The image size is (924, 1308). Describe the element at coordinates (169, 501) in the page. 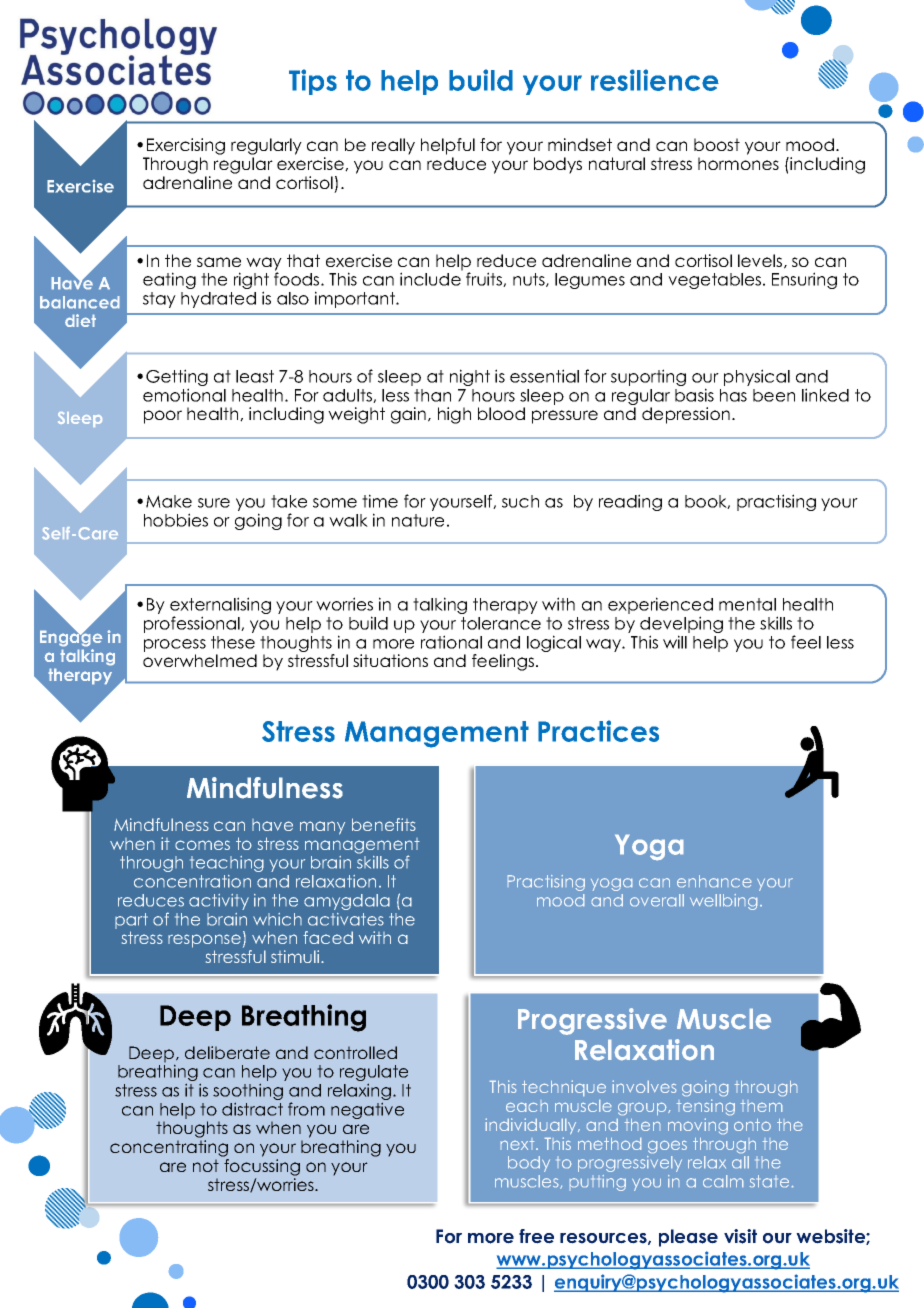

I see `Make` at that location.
